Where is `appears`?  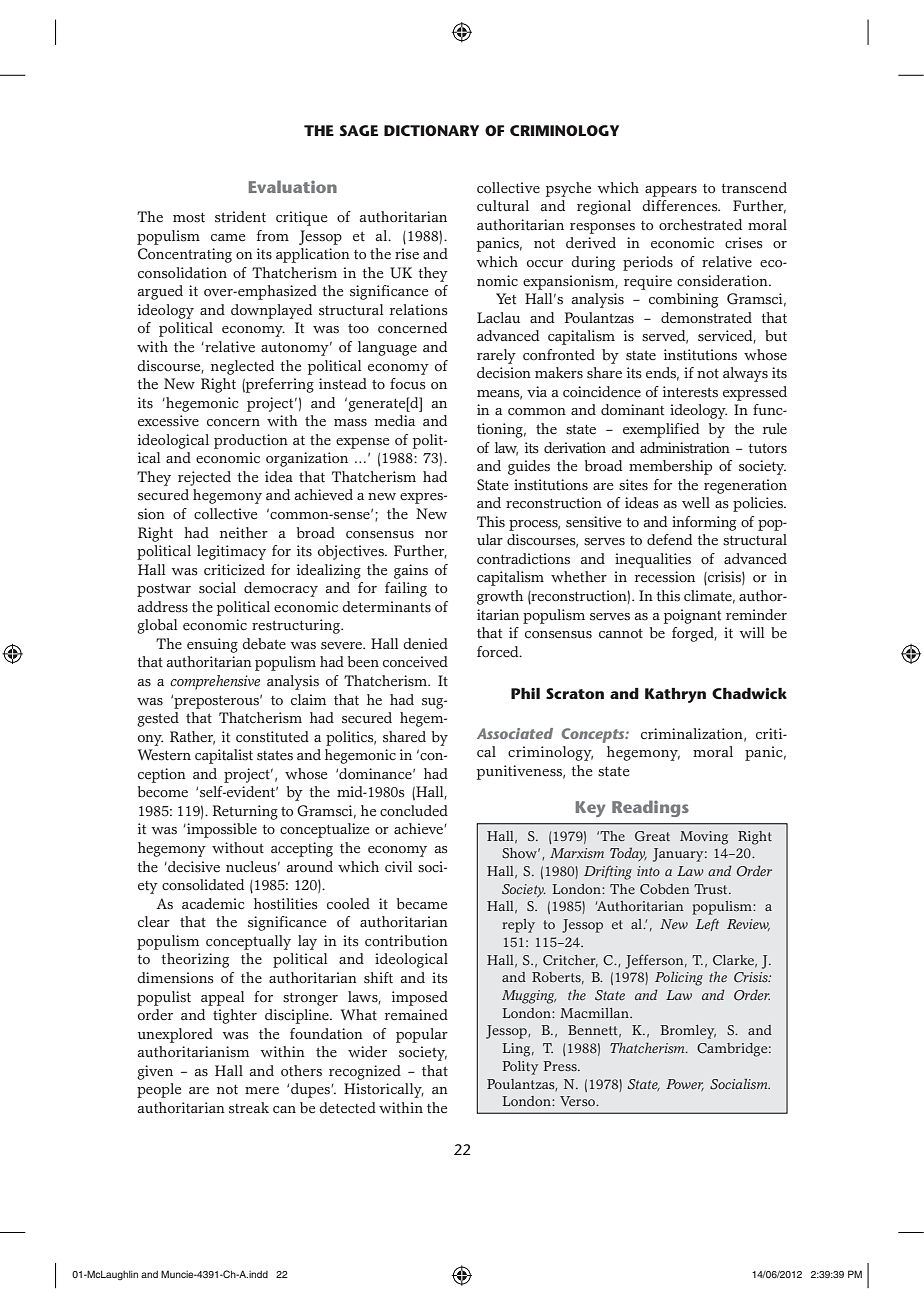 appears is located at coordinates (671, 191).
